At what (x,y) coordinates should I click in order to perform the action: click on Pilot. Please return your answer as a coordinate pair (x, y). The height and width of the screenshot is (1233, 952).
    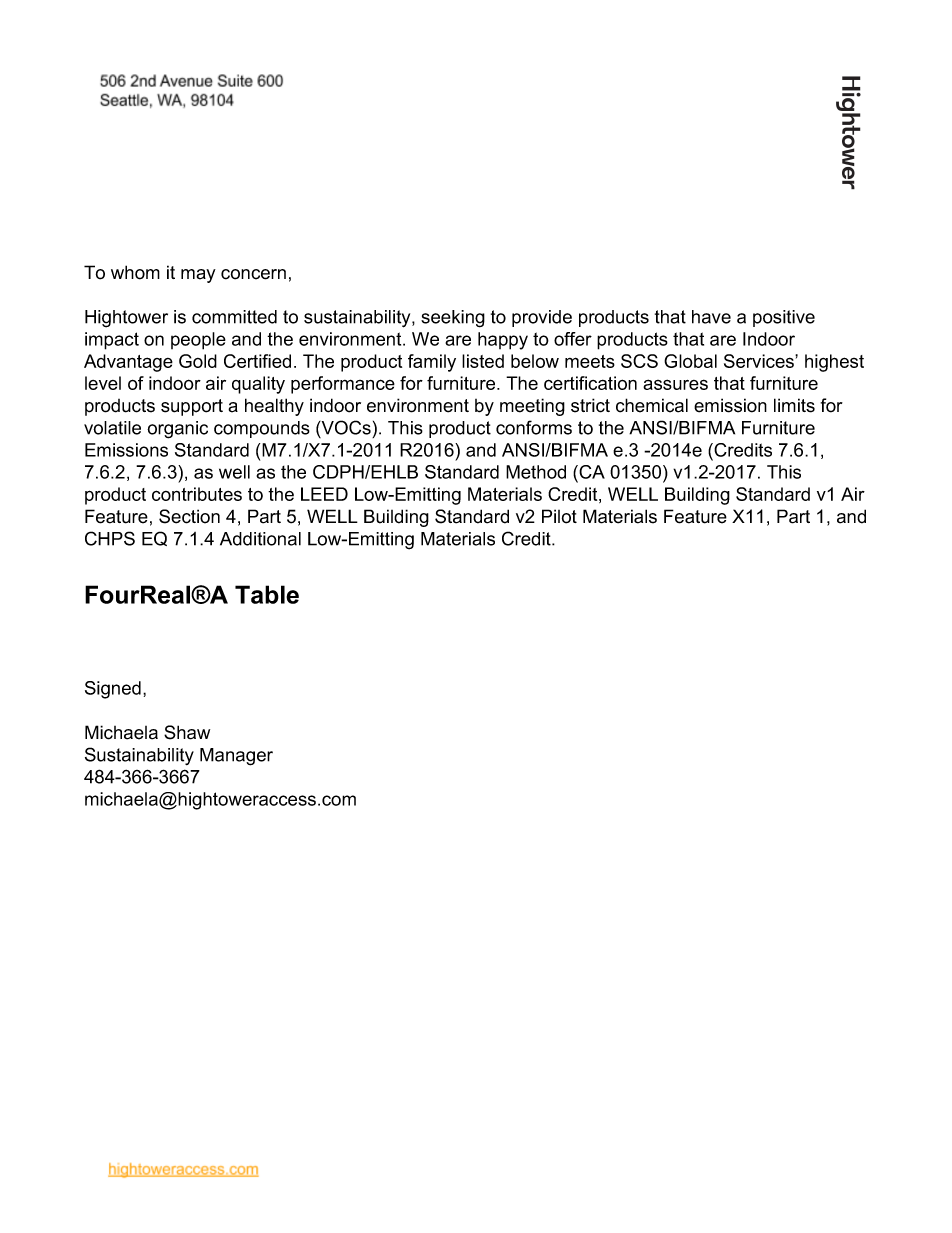
    Looking at the image, I should click on (559, 516).
